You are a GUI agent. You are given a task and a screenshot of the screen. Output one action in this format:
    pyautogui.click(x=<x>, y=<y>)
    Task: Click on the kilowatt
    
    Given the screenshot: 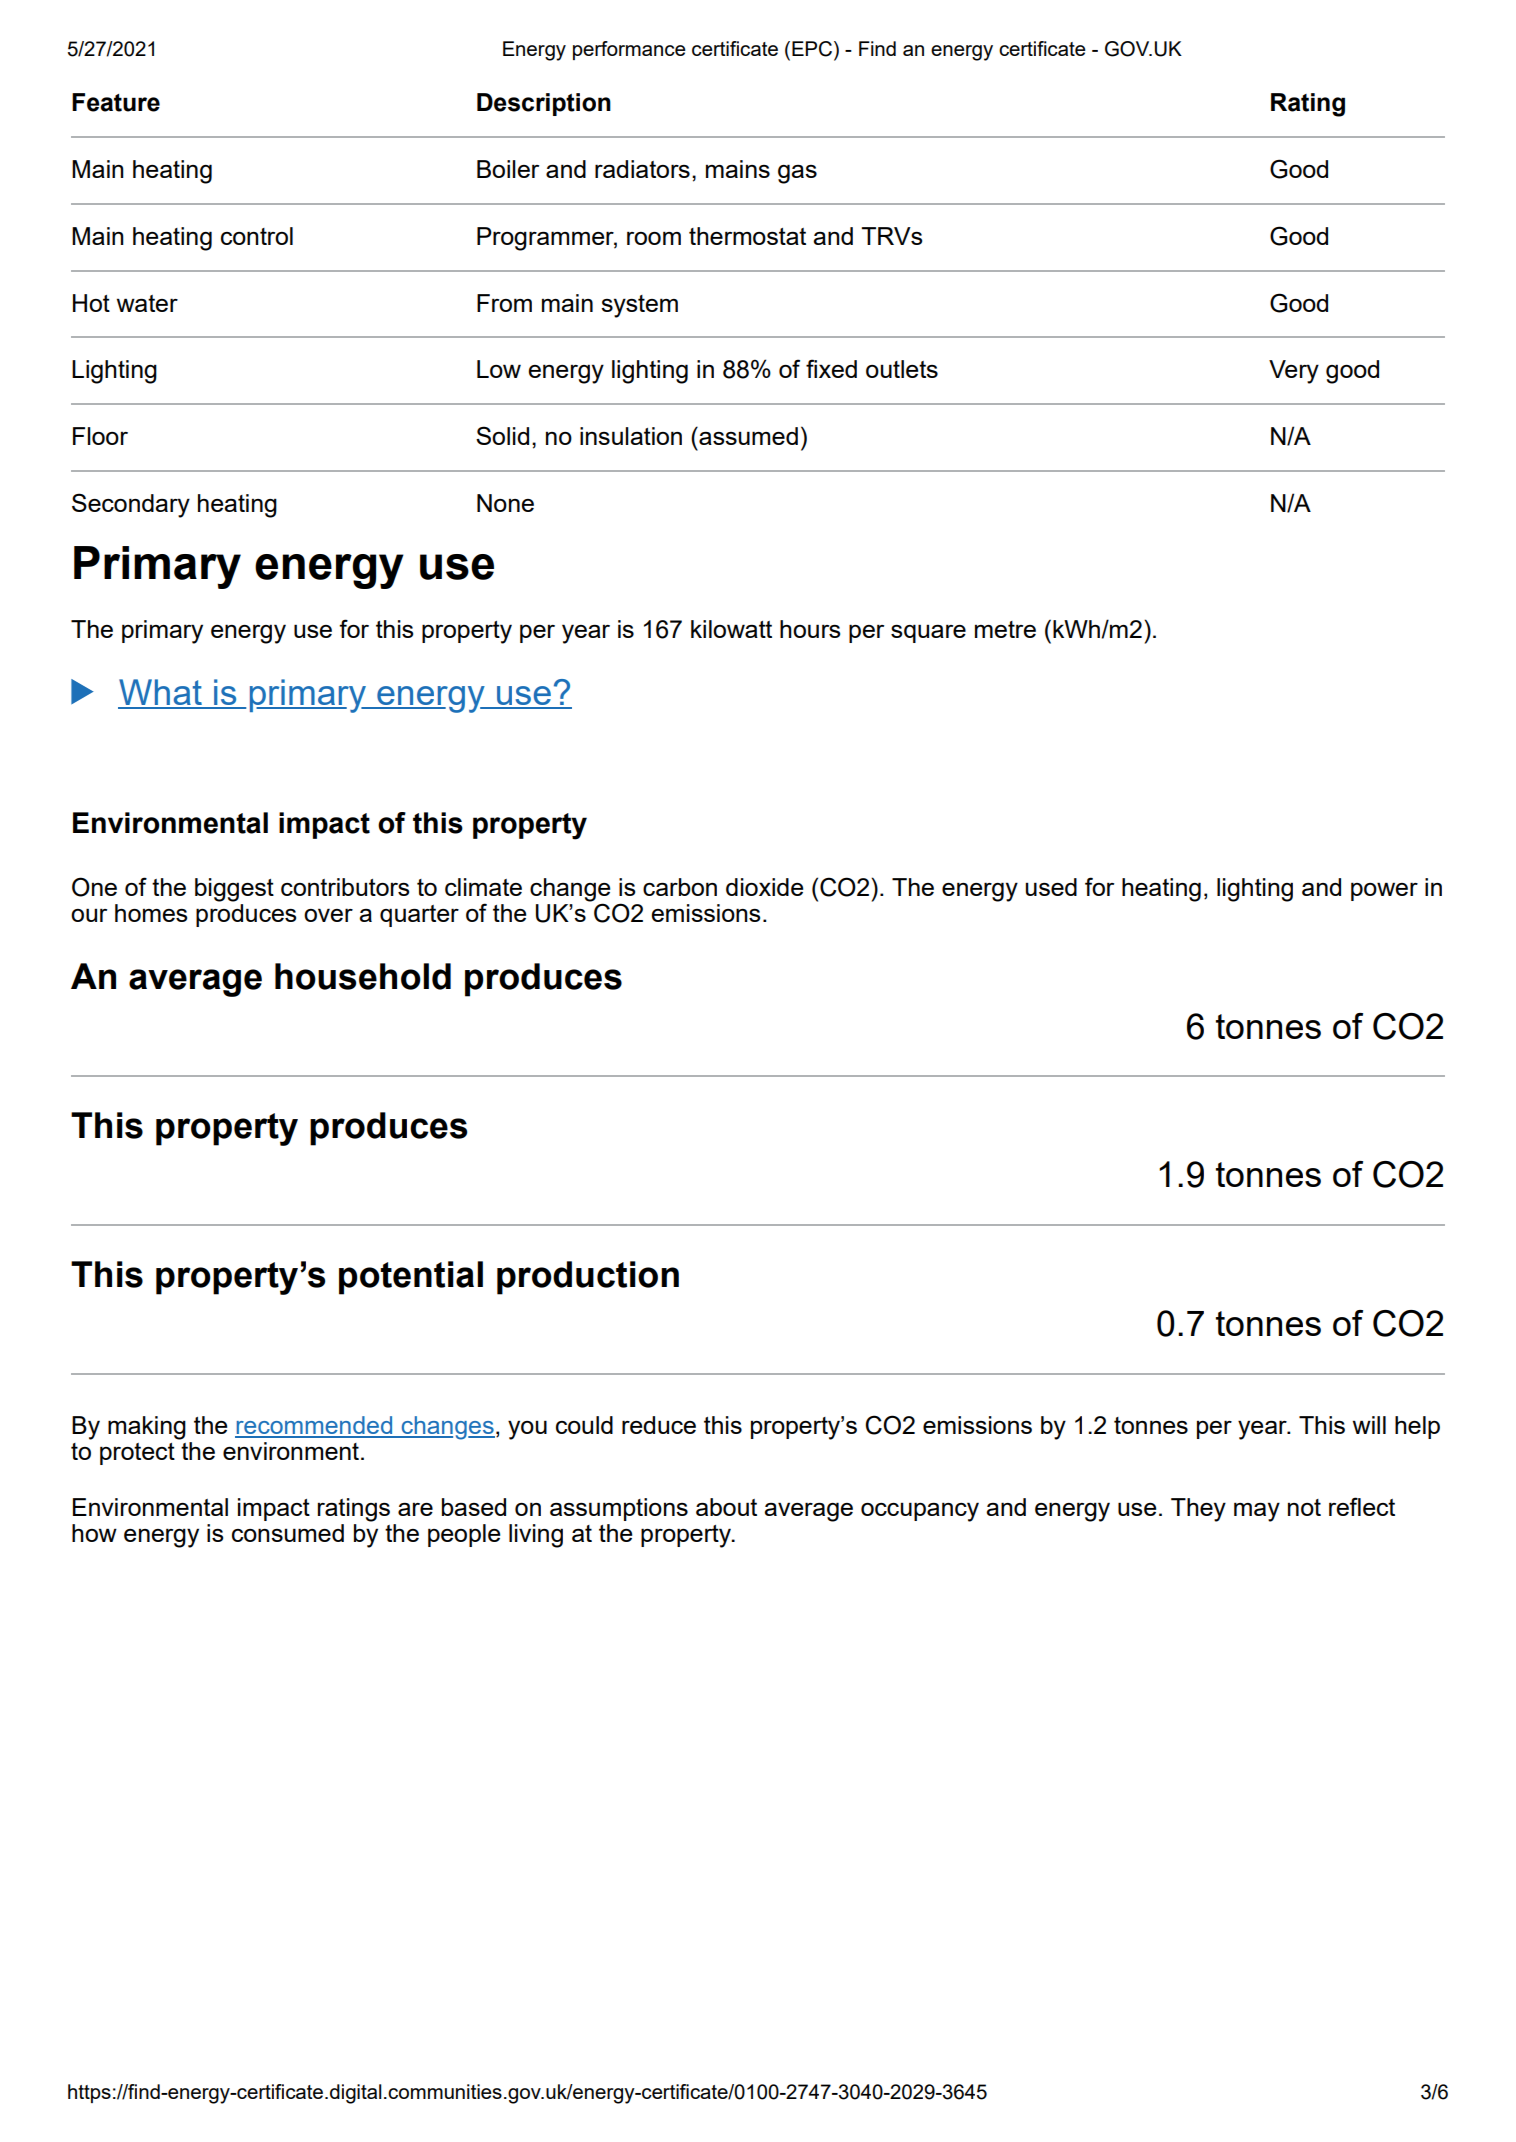 What is the action you would take?
    pyautogui.click(x=731, y=629)
